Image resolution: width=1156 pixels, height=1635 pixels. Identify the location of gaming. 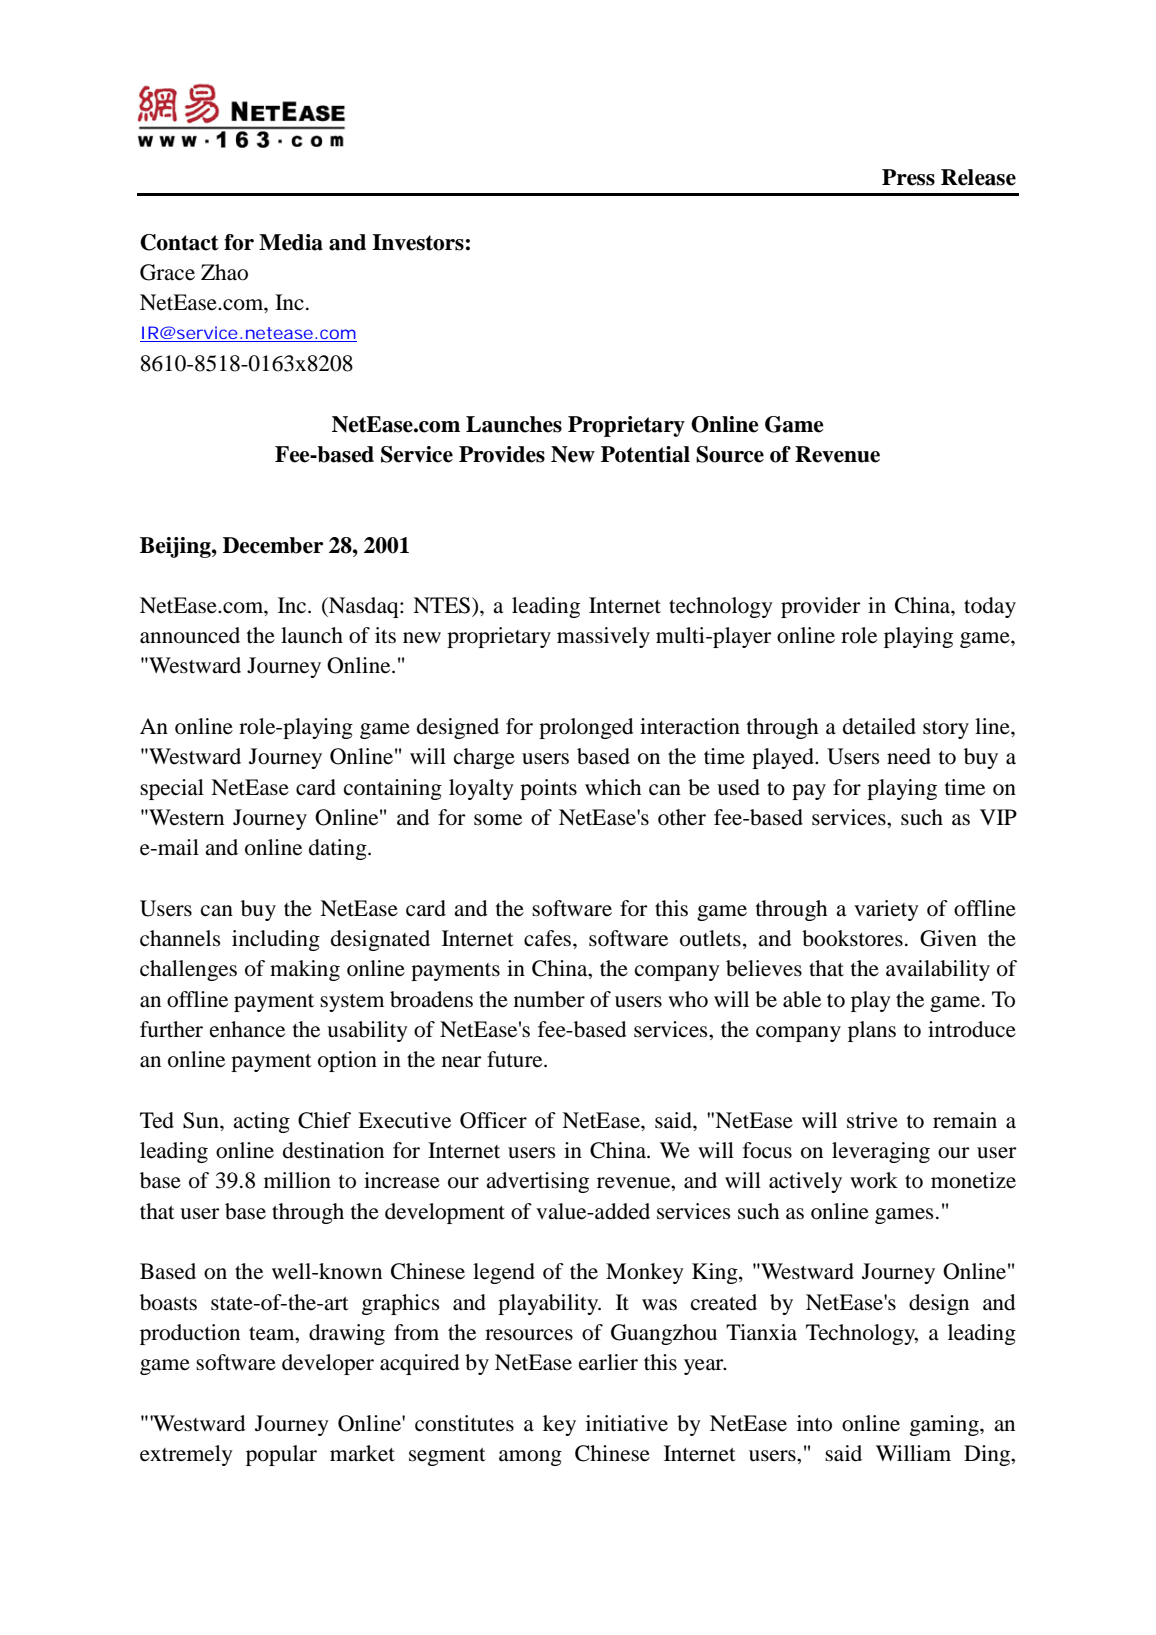
(945, 1425).
